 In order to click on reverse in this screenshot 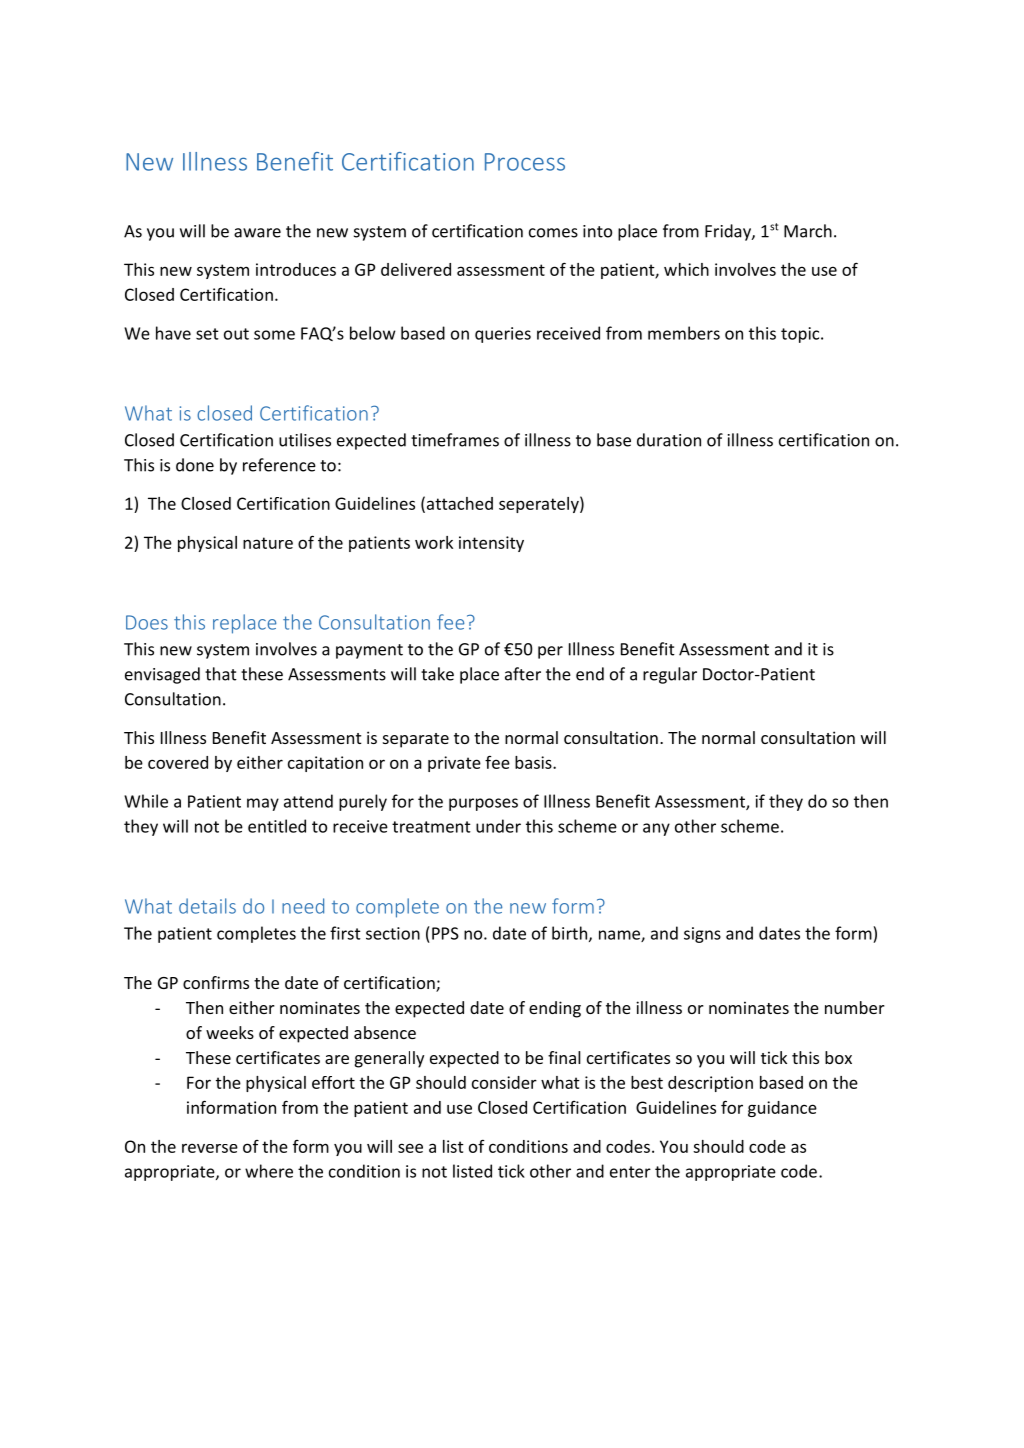, I will do `click(210, 1148)`.
